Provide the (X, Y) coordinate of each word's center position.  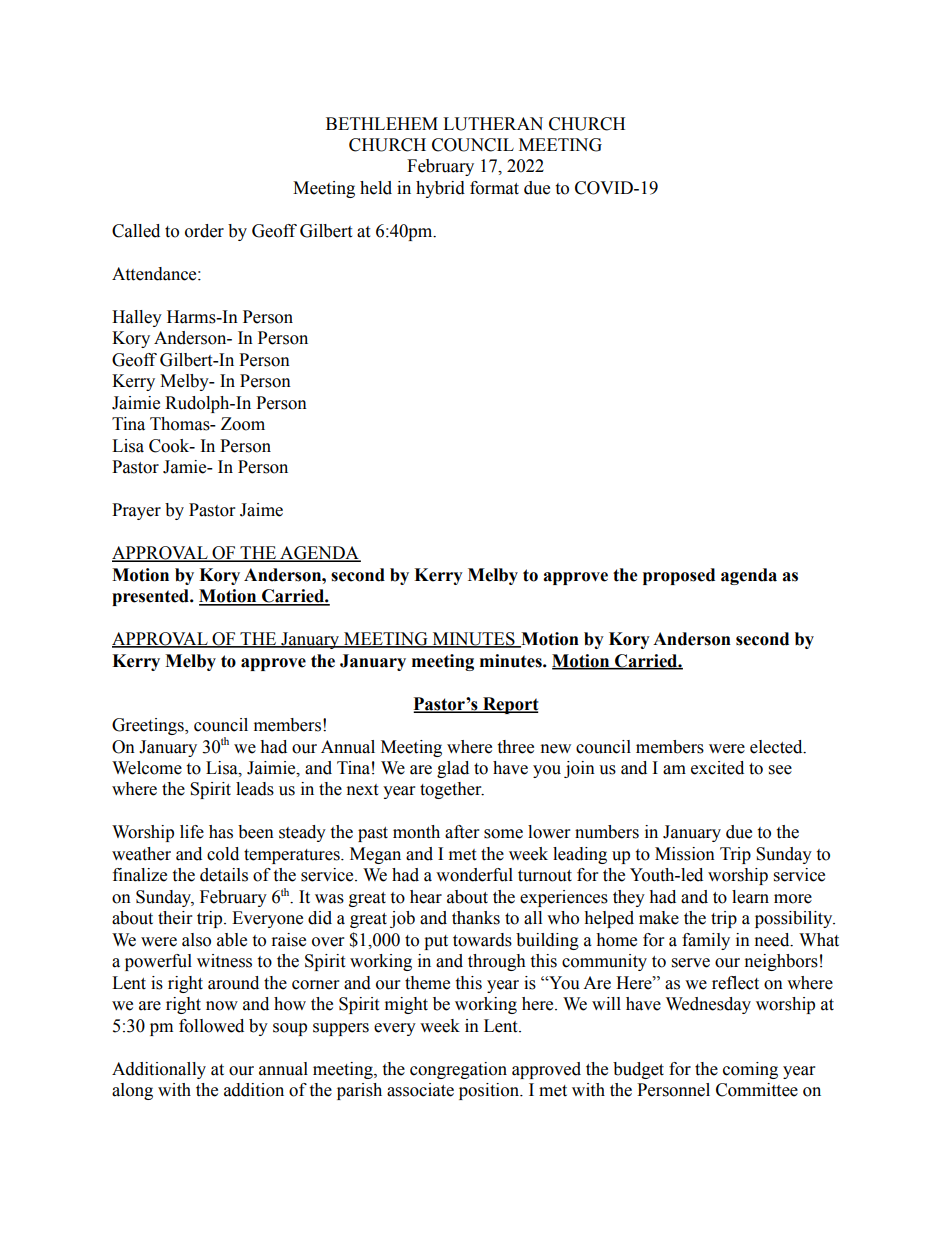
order (204, 231)
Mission (685, 854)
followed (211, 1026)
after (462, 832)
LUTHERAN (493, 124)
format (494, 188)
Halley (137, 318)
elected (777, 747)
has (221, 832)
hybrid (440, 189)
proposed (679, 576)
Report (510, 705)
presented (151, 597)
